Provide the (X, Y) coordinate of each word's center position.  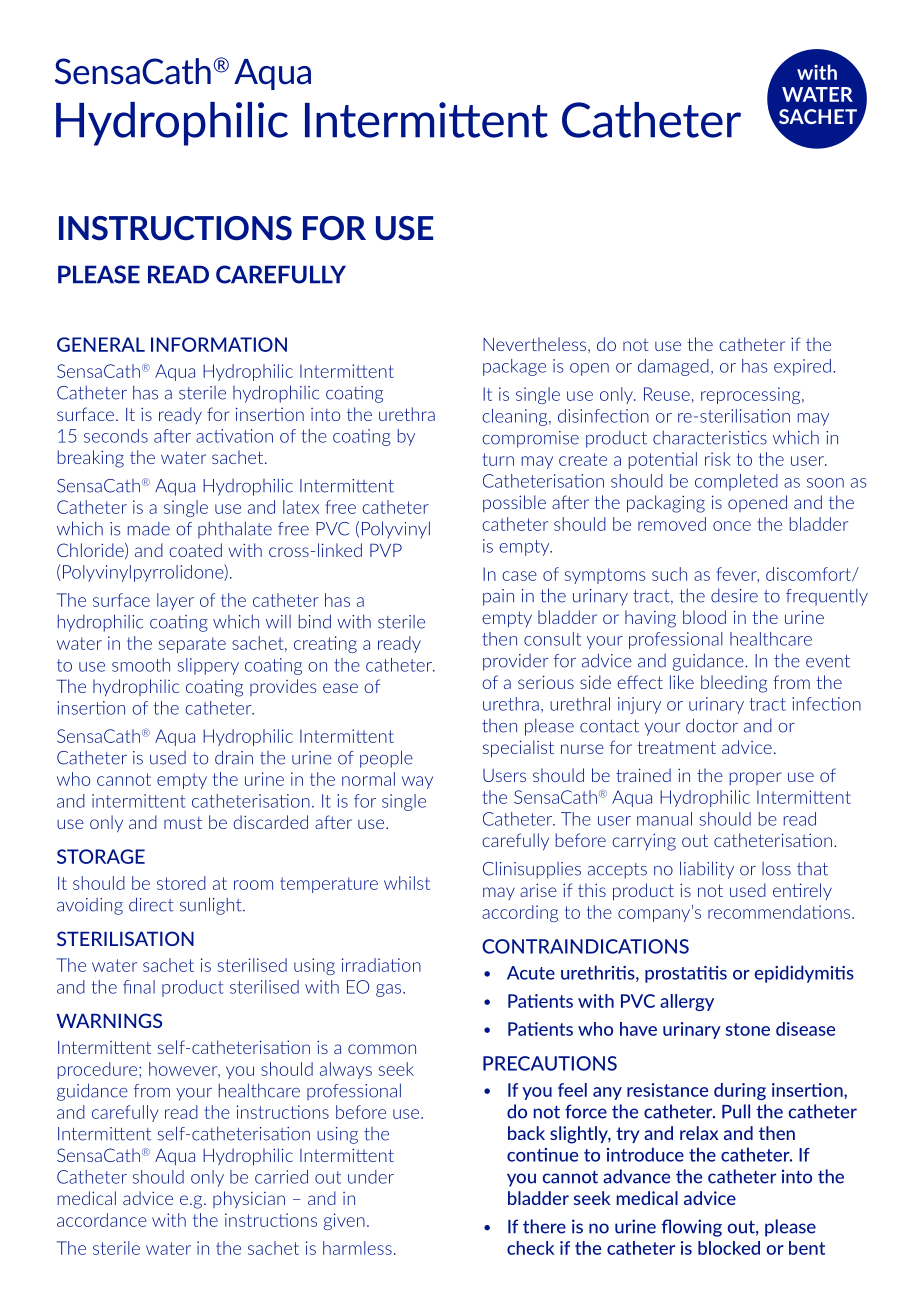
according (520, 913)
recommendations (780, 912)
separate (192, 645)
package (514, 367)
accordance (102, 1220)
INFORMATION (219, 344)
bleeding (734, 684)
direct (151, 904)
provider (516, 662)
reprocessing (752, 395)
